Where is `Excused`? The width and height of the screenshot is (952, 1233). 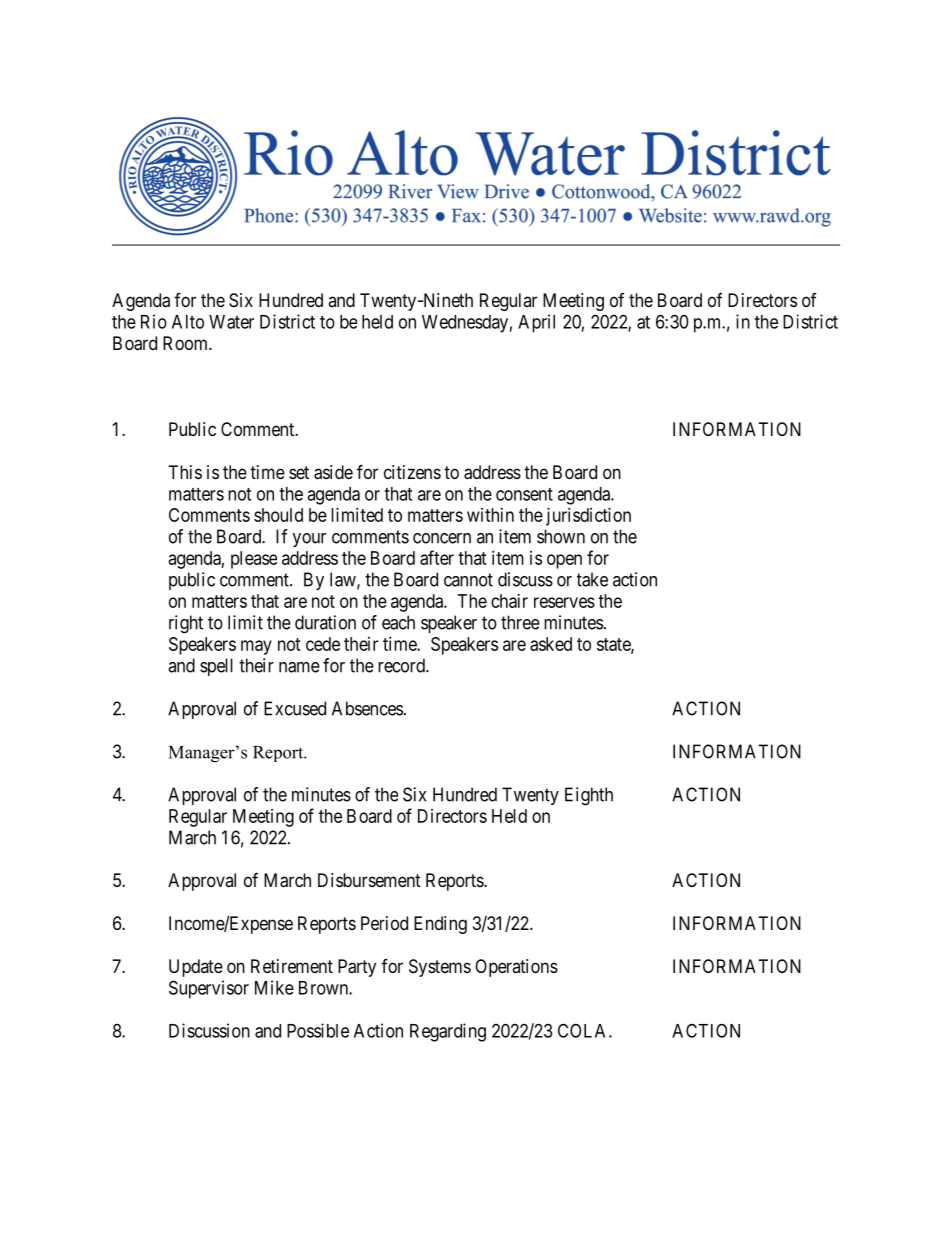
Excused is located at coordinates (295, 708).
